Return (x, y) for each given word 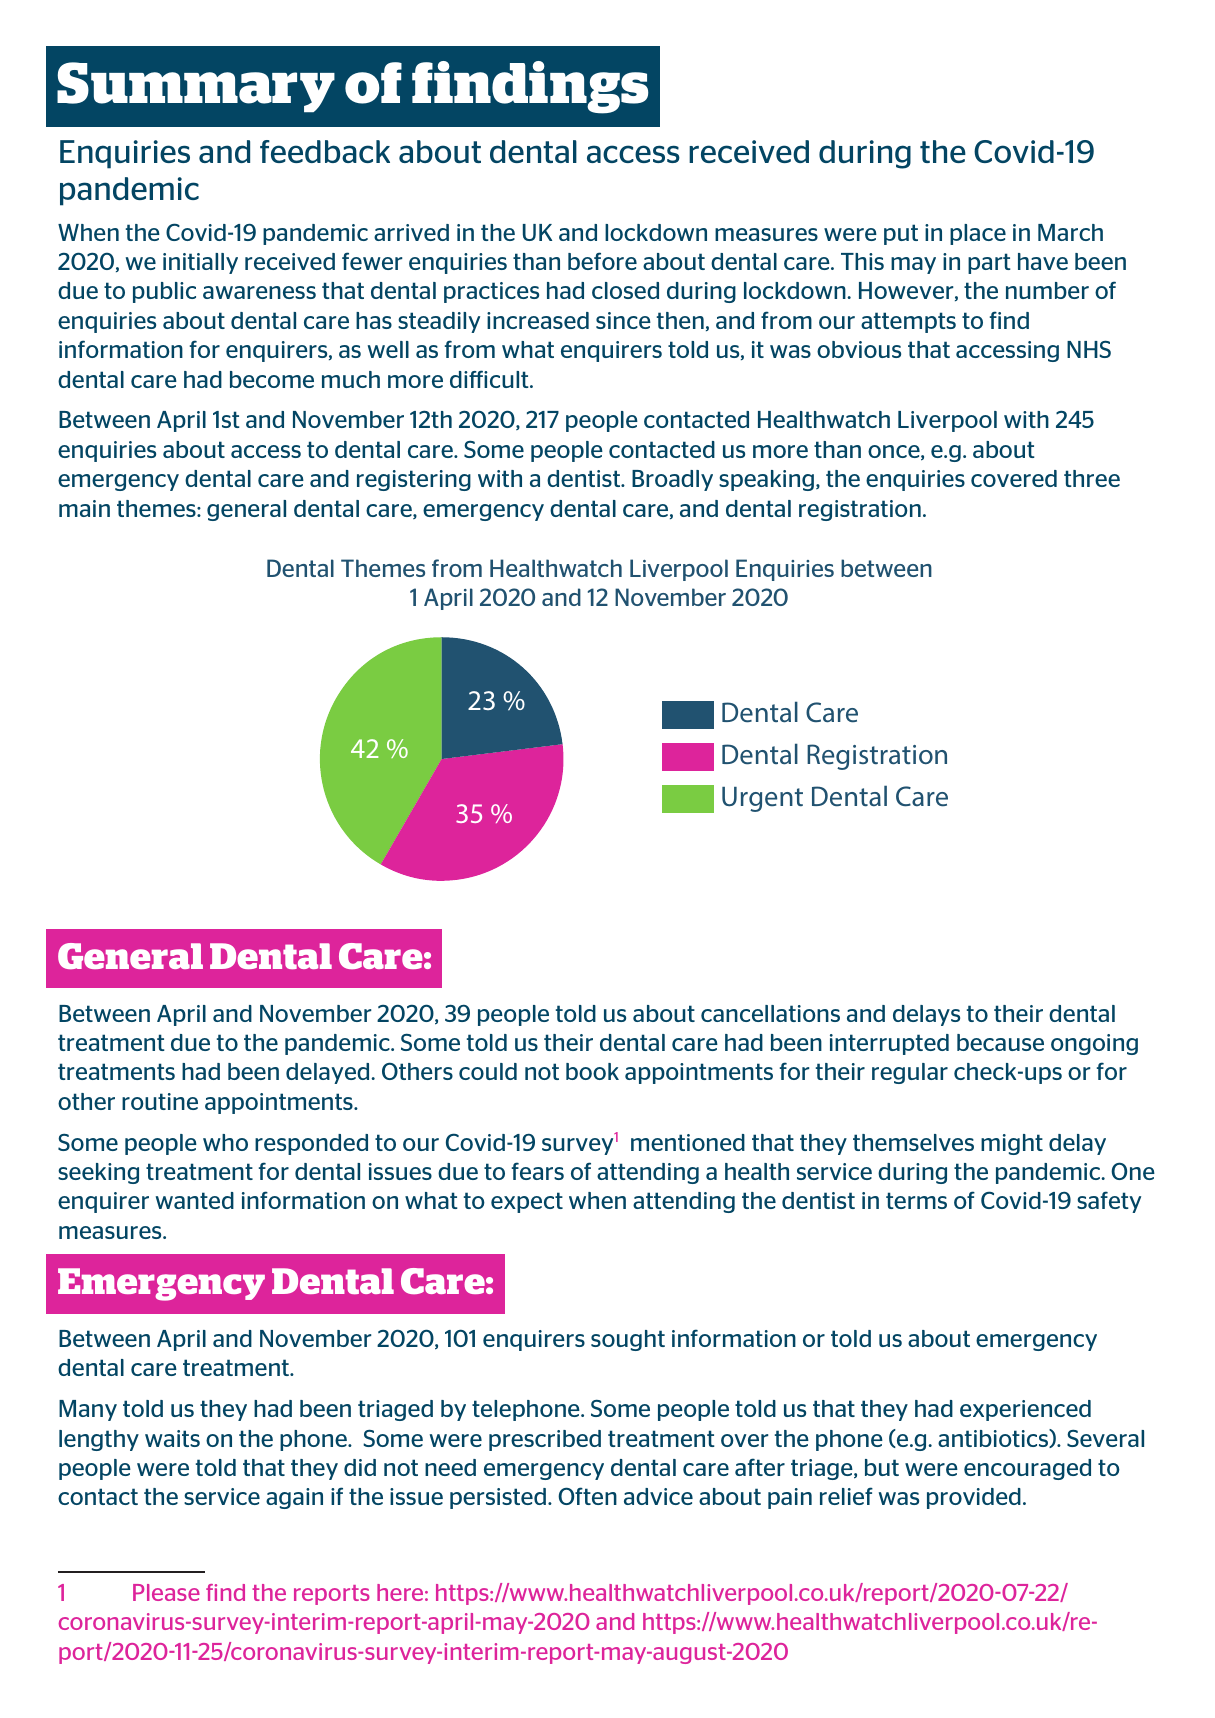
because (1000, 1042)
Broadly (672, 480)
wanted (195, 1200)
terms (916, 1200)
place (978, 234)
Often (587, 1496)
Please (166, 1592)
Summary (196, 87)
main (84, 508)
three (1092, 478)
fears (538, 1171)
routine (160, 1101)
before (602, 261)
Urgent (762, 799)
